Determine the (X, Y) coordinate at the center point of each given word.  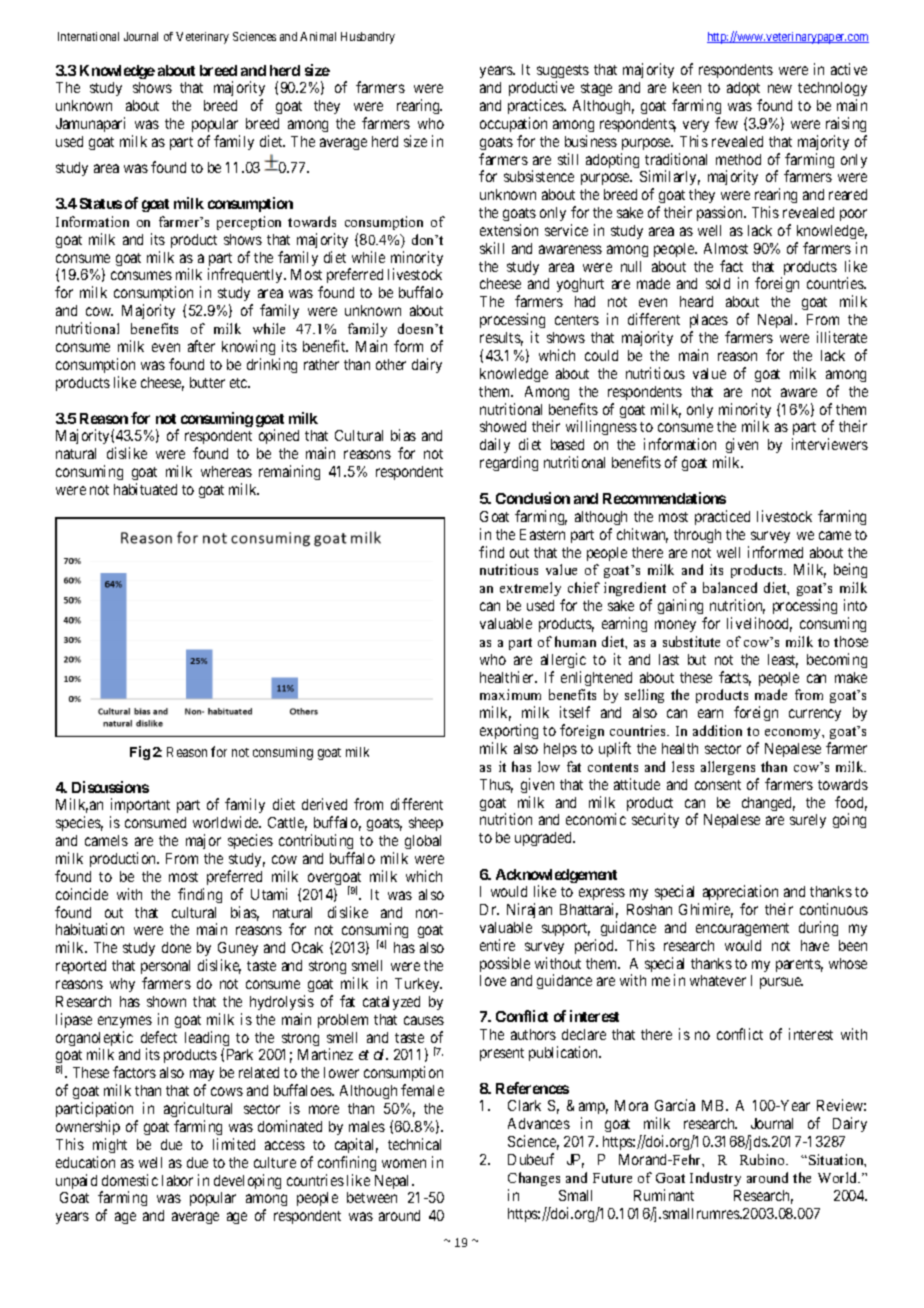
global (423, 842)
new (780, 88)
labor (177, 1180)
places (710, 323)
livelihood (759, 624)
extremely (530, 589)
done (176, 947)
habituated (145, 489)
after (201, 346)
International (88, 36)
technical (414, 1144)
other (391, 364)
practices (536, 106)
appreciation (740, 892)
